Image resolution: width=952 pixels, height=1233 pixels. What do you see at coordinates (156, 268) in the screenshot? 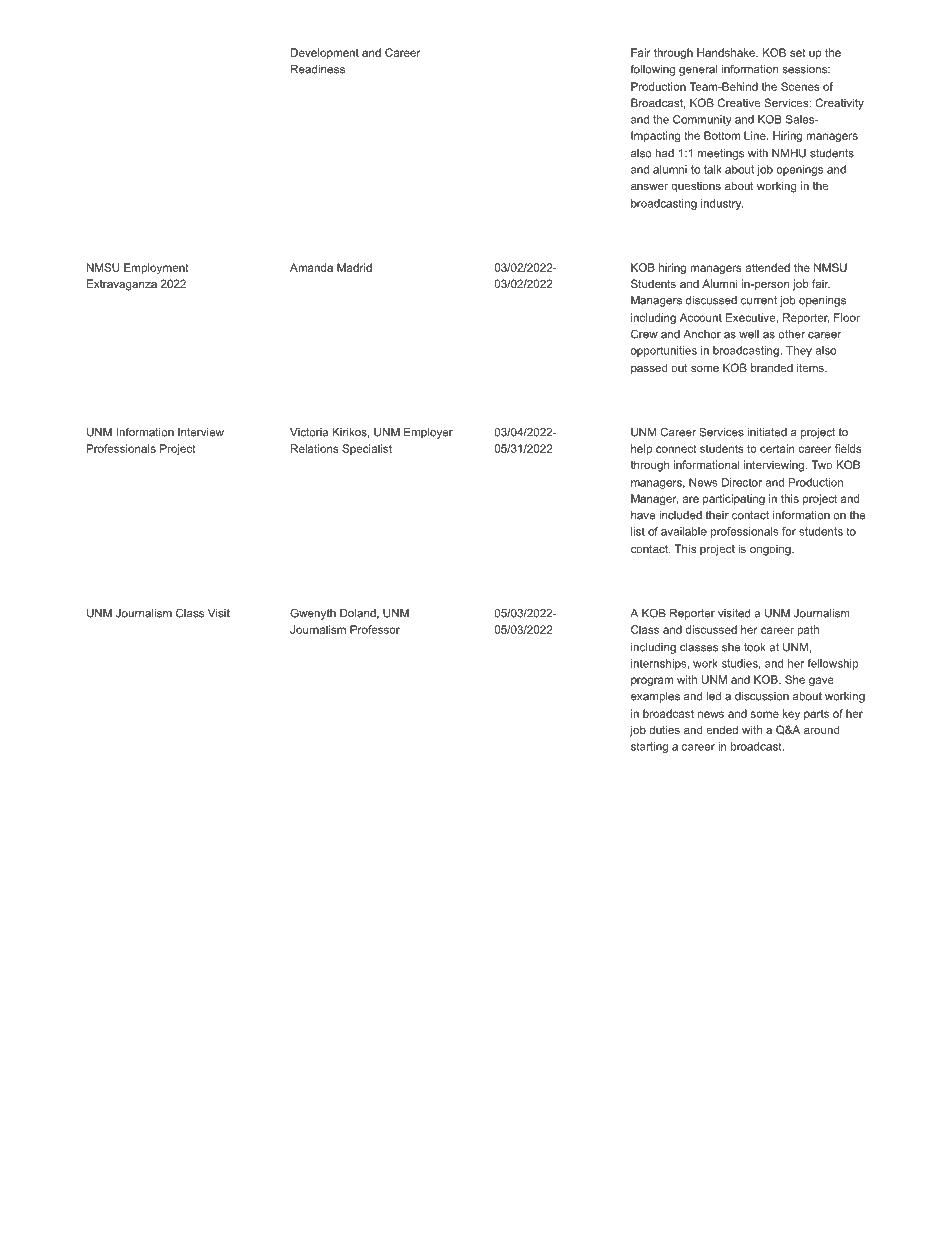
I see `Employment` at bounding box center [156, 268].
